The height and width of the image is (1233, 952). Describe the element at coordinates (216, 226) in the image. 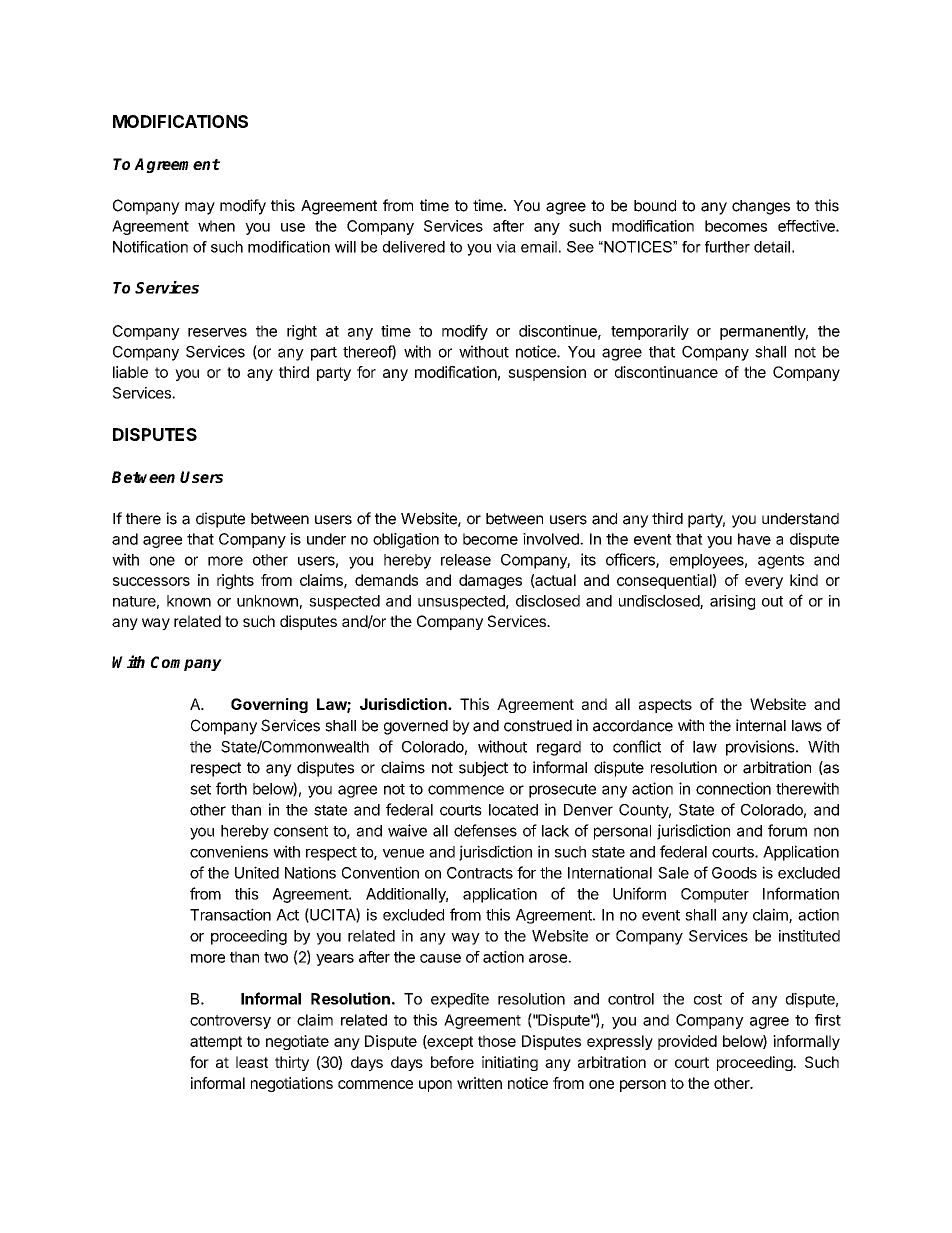

I see `when` at that location.
